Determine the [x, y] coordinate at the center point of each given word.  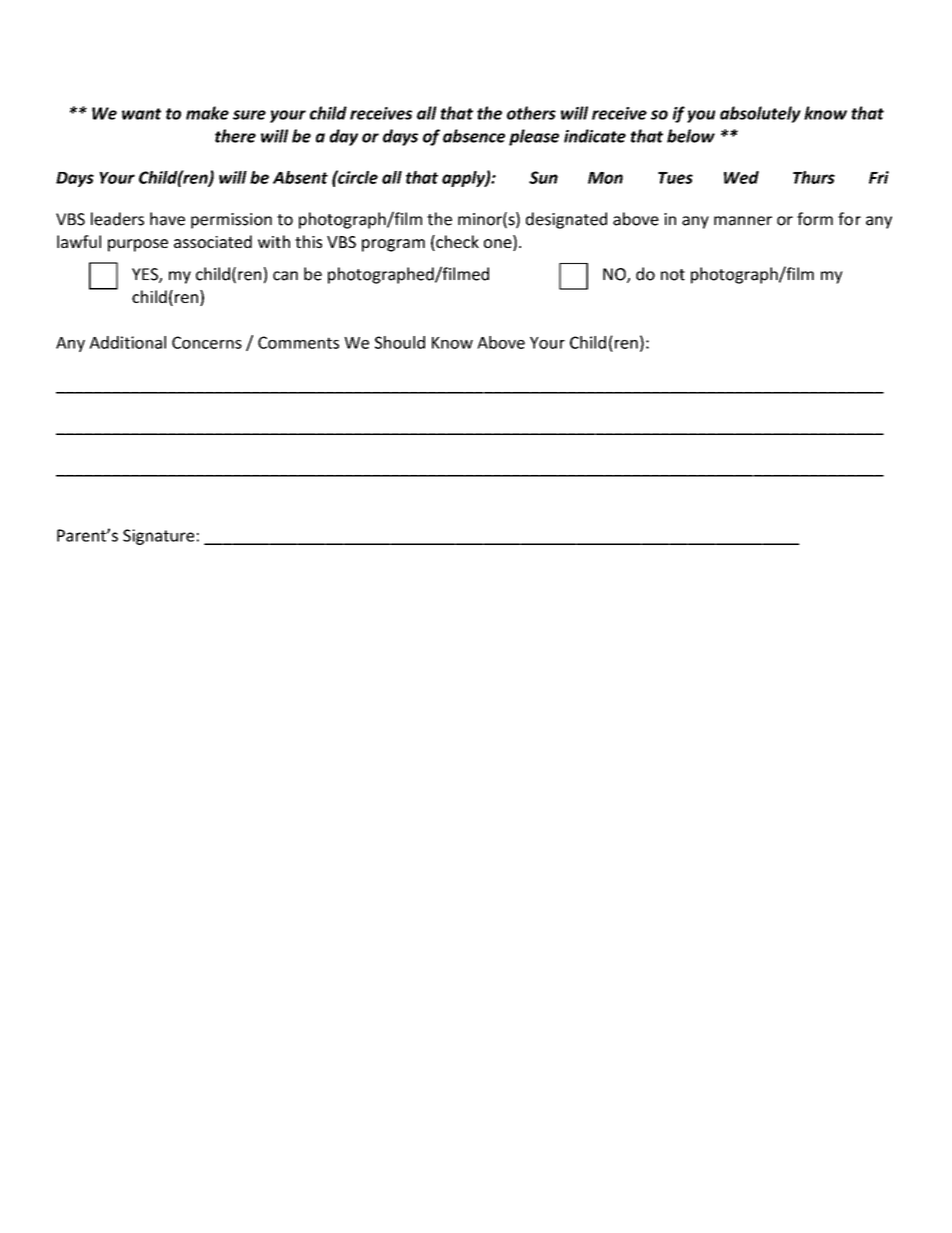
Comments [298, 342]
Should [400, 342]
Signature [158, 537]
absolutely [760, 114]
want [141, 114]
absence [474, 136]
